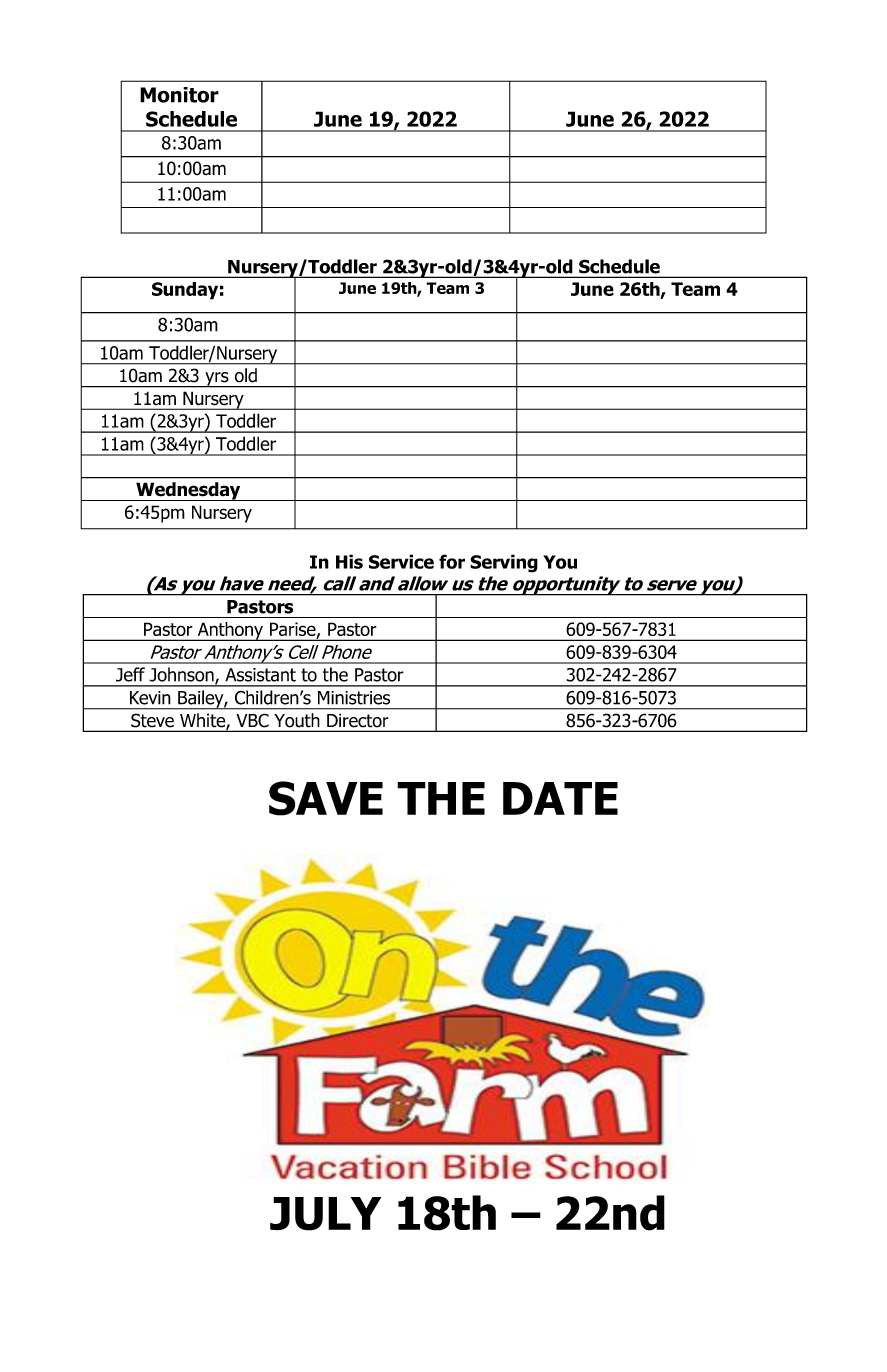 This screenshot has width=887, height=1372. I want to click on Service, so click(401, 561).
